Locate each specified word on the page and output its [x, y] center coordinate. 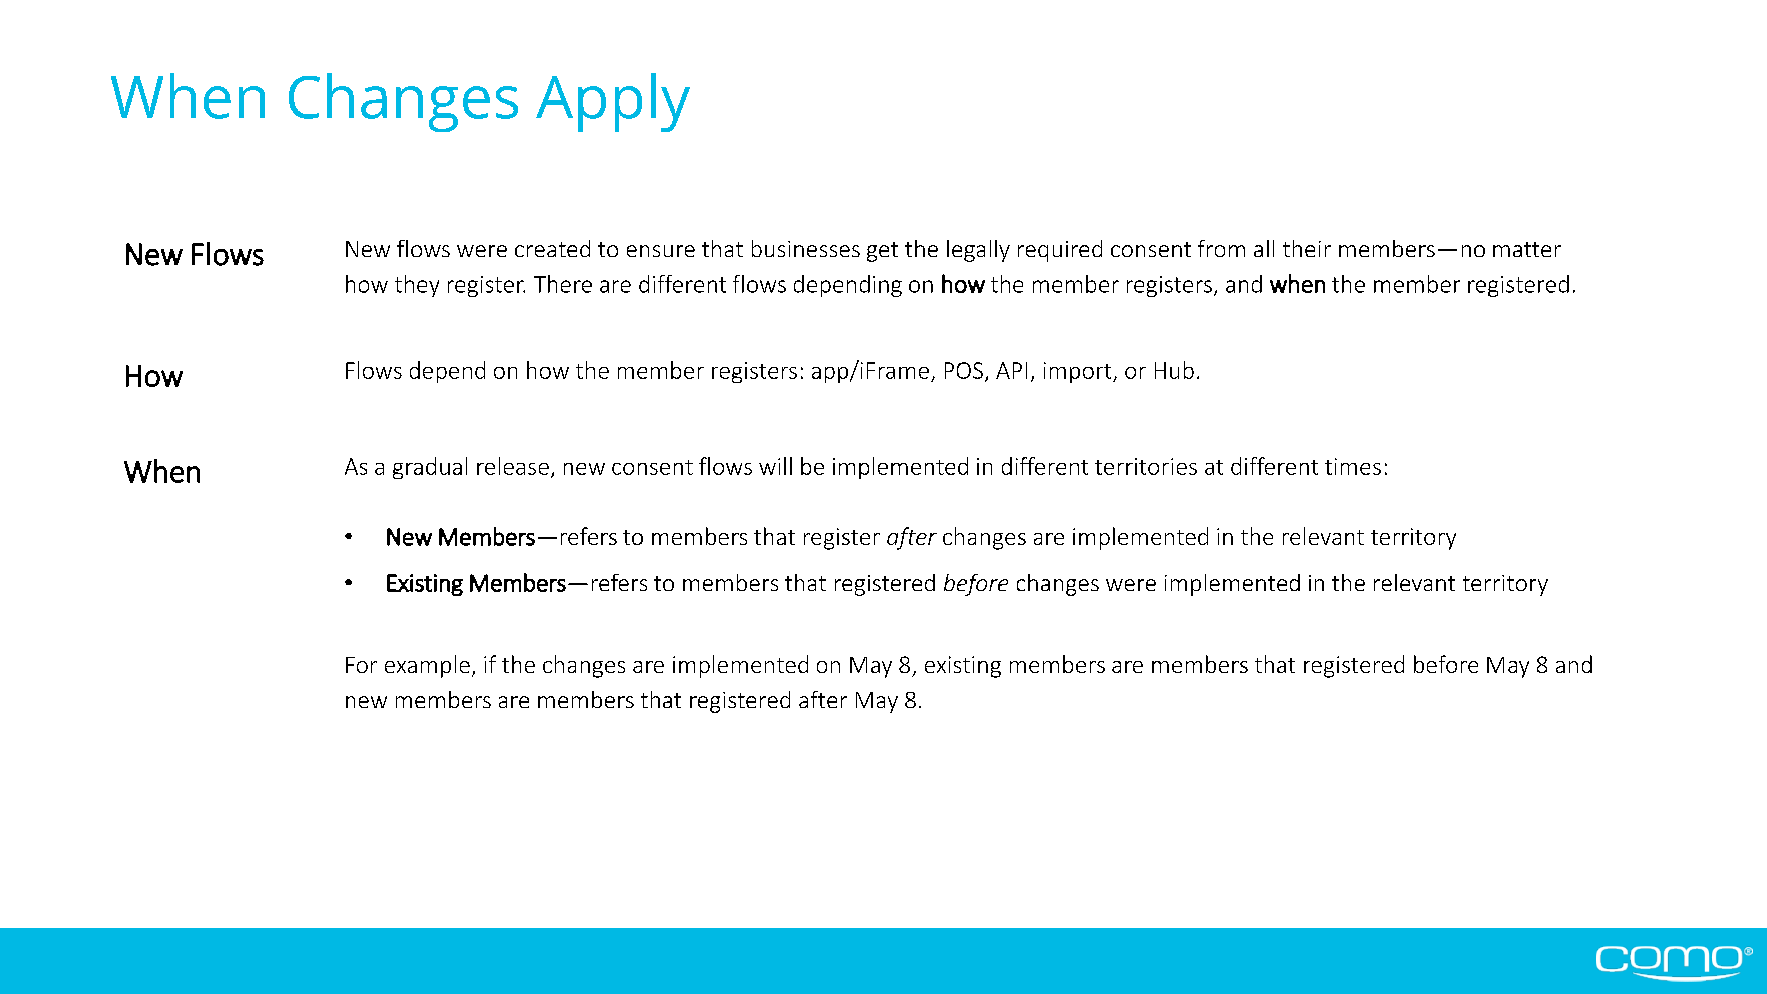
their [1307, 248]
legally [978, 251]
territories [1146, 466]
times [1353, 466]
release [513, 466]
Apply [613, 102]
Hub [1174, 370]
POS [964, 370]
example [427, 666]
